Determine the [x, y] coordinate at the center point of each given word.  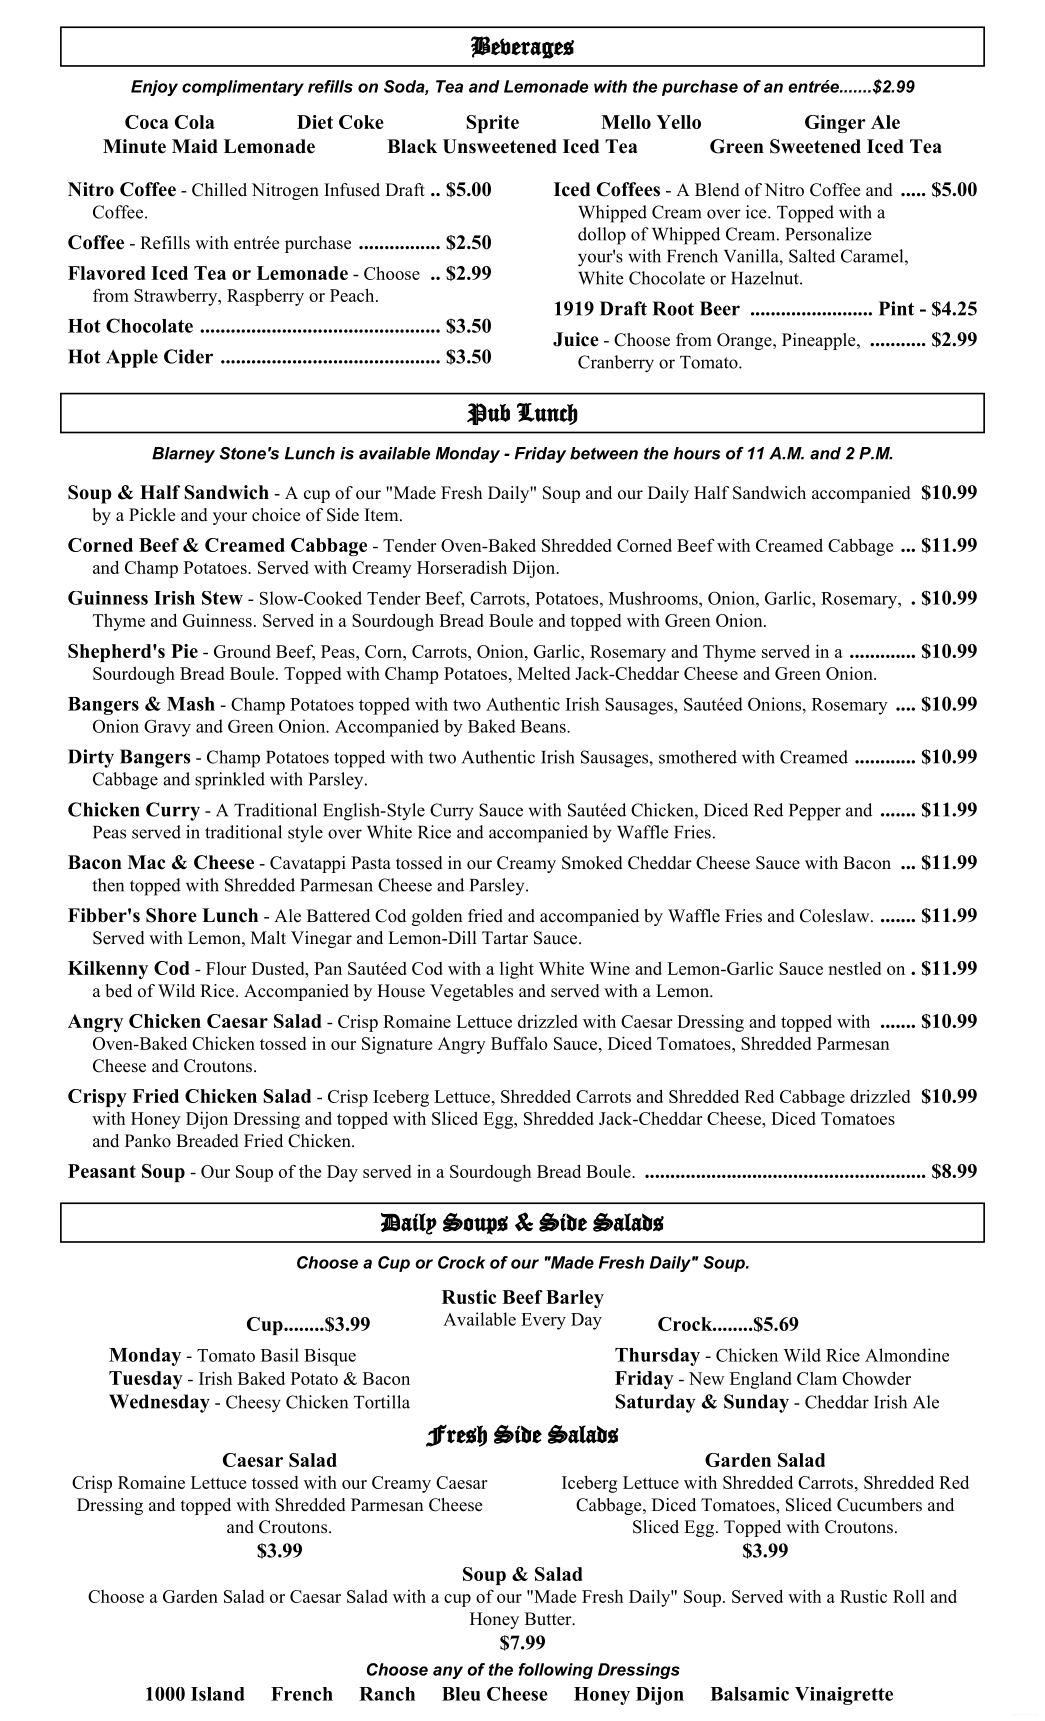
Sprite [493, 124]
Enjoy [154, 88]
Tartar [505, 937]
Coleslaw [836, 916]
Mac [146, 862]
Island [218, 1694]
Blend [717, 190]
